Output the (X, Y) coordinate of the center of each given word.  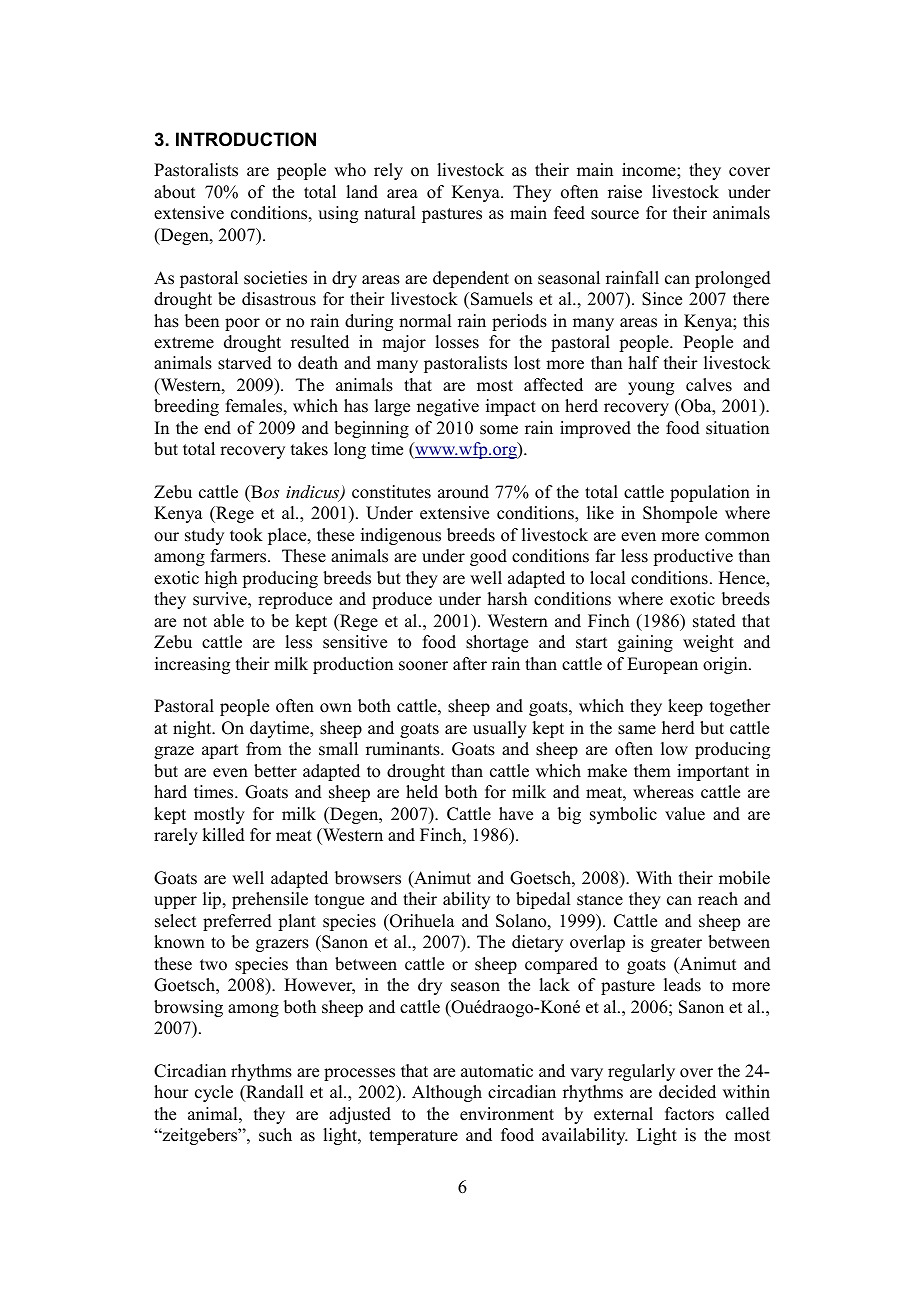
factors (689, 1114)
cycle (214, 1093)
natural (389, 213)
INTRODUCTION (246, 139)
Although (447, 1093)
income (650, 170)
